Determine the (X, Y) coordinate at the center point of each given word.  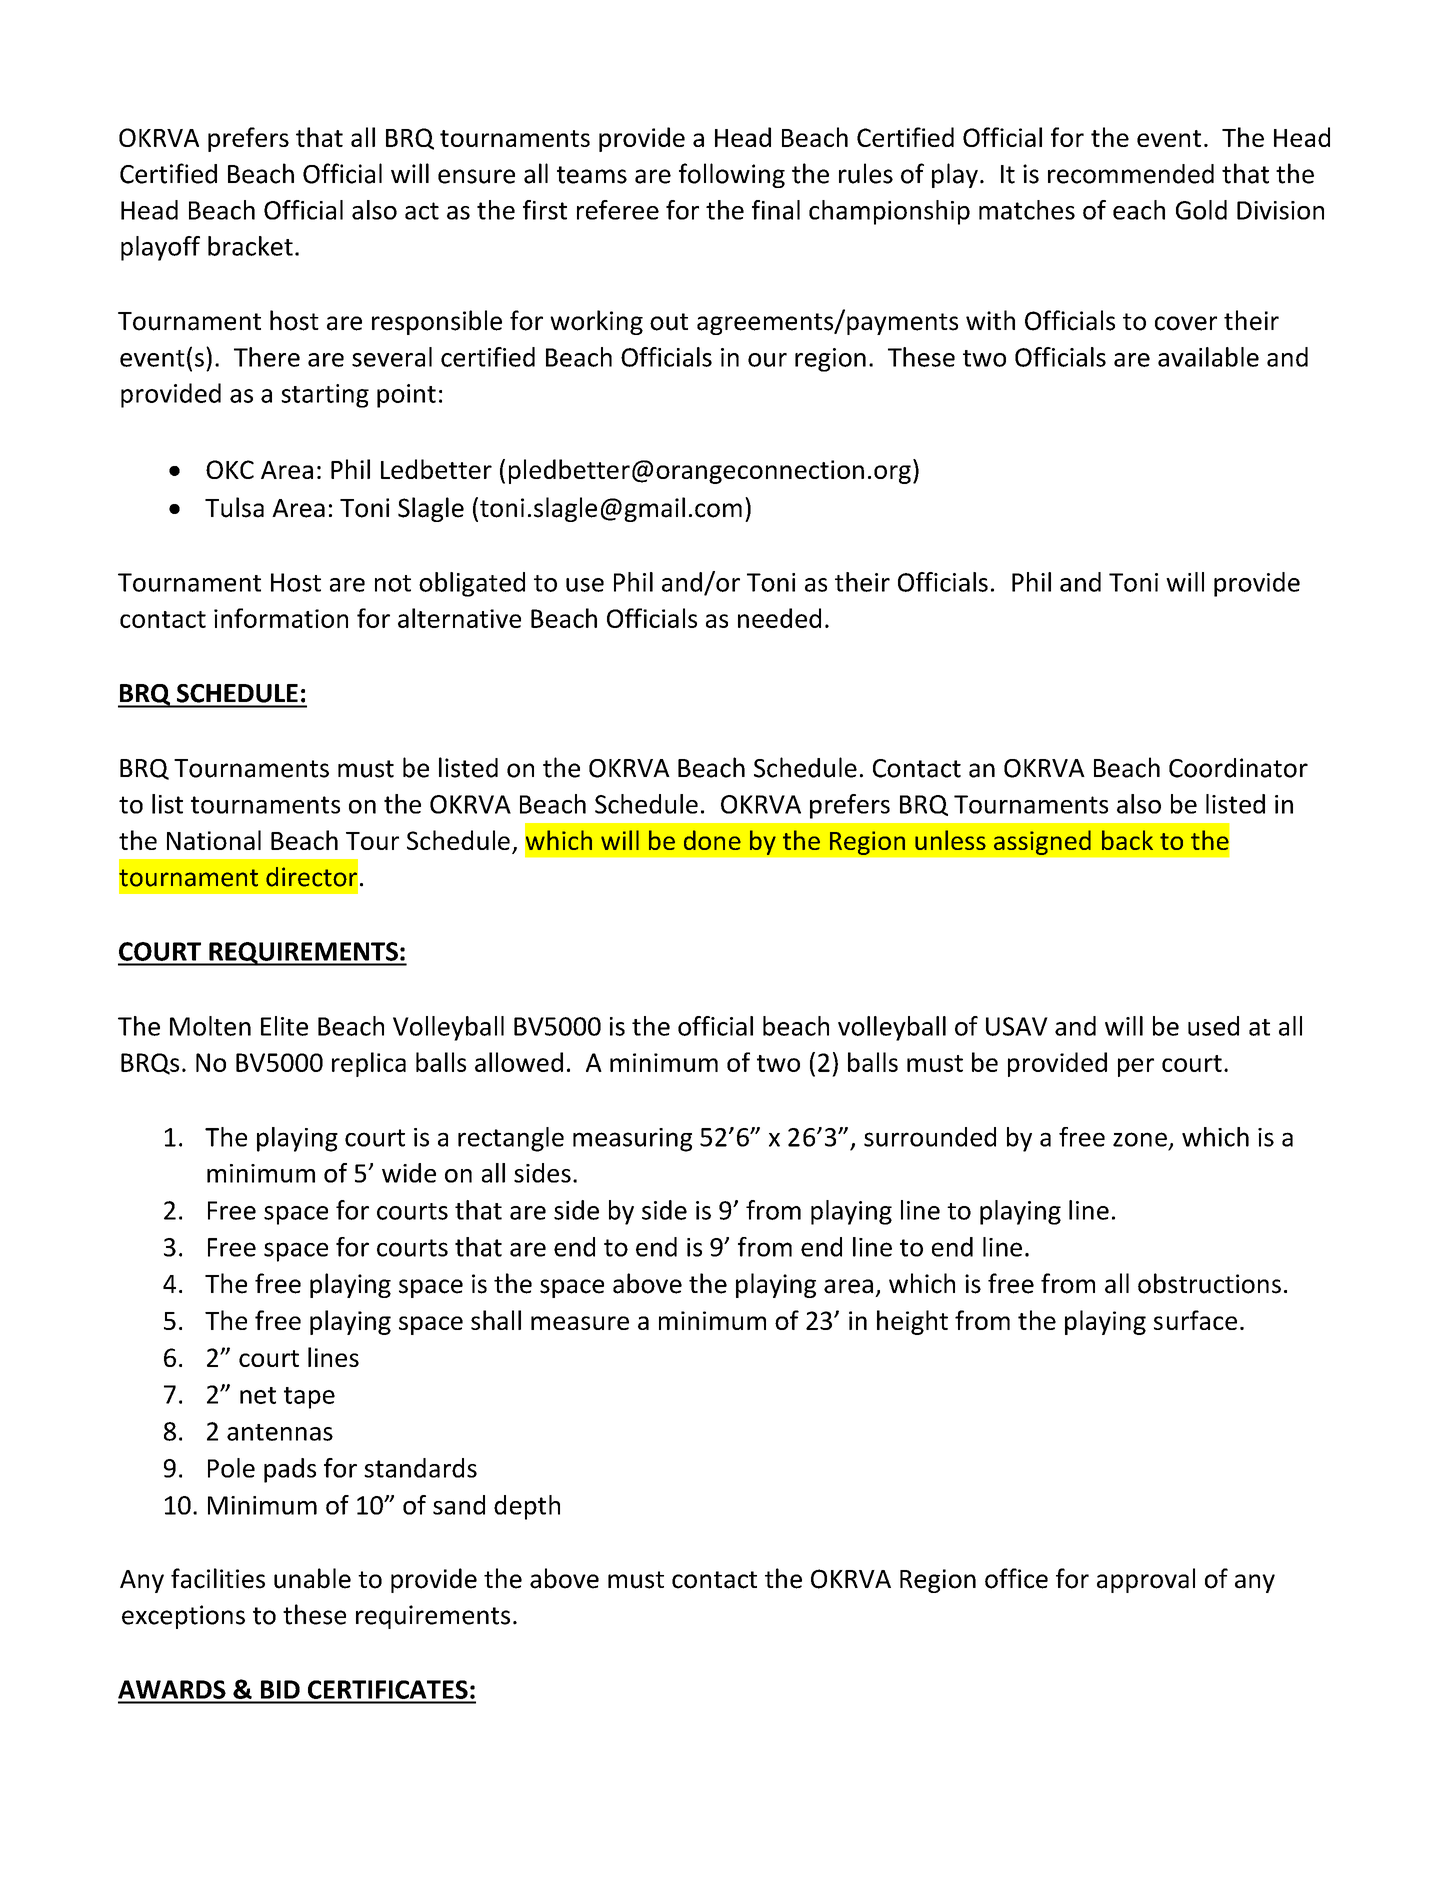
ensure (476, 176)
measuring (632, 1140)
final (776, 210)
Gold (1201, 210)
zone (1140, 1139)
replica (369, 1064)
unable (312, 1578)
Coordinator (1238, 768)
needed (779, 618)
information (281, 618)
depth (527, 1507)
